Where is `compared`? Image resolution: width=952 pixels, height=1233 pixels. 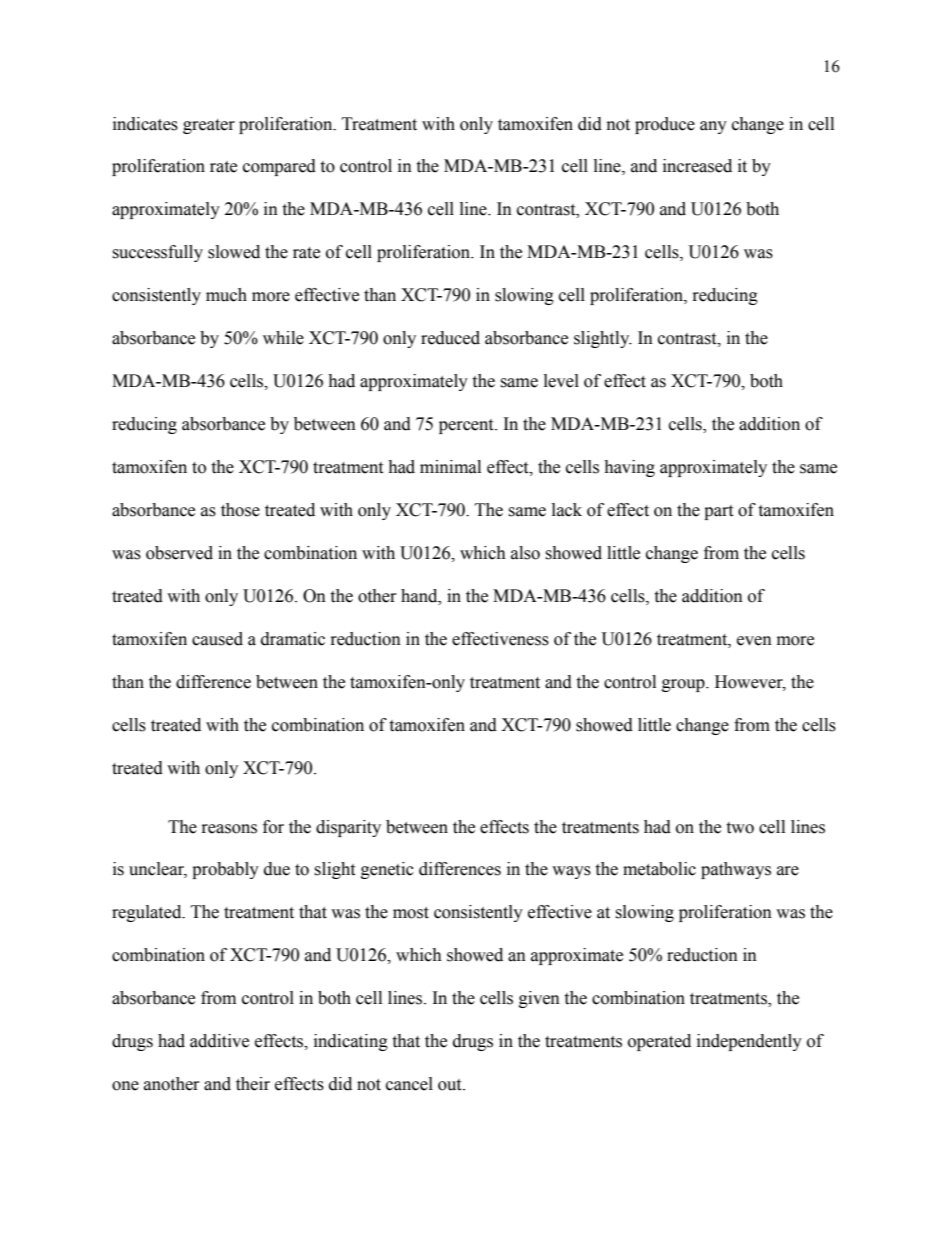
compared is located at coordinates (279, 167).
